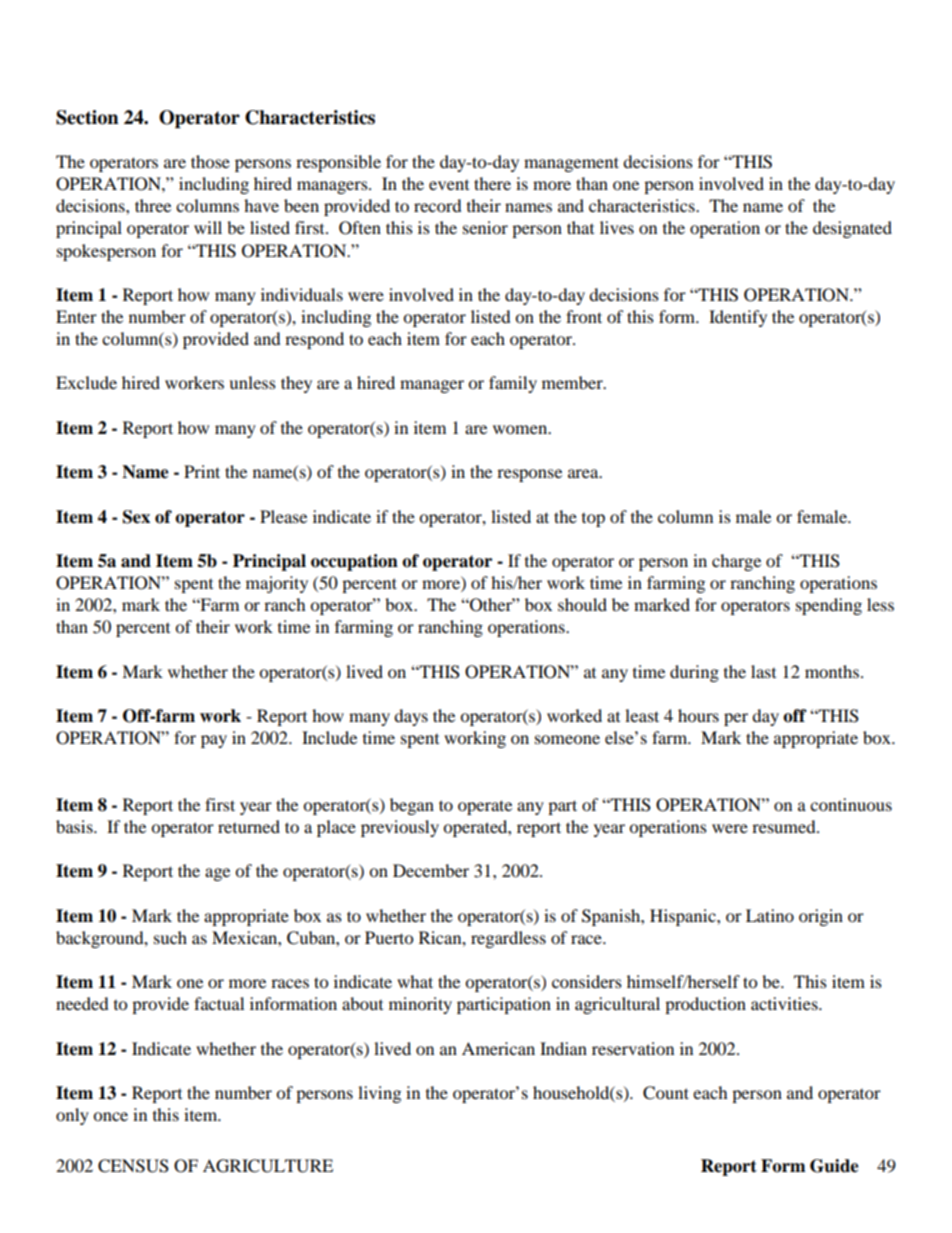 Image resolution: width=952 pixels, height=1233 pixels. Describe the element at coordinates (513, 384) in the document. I see `family` at that location.
